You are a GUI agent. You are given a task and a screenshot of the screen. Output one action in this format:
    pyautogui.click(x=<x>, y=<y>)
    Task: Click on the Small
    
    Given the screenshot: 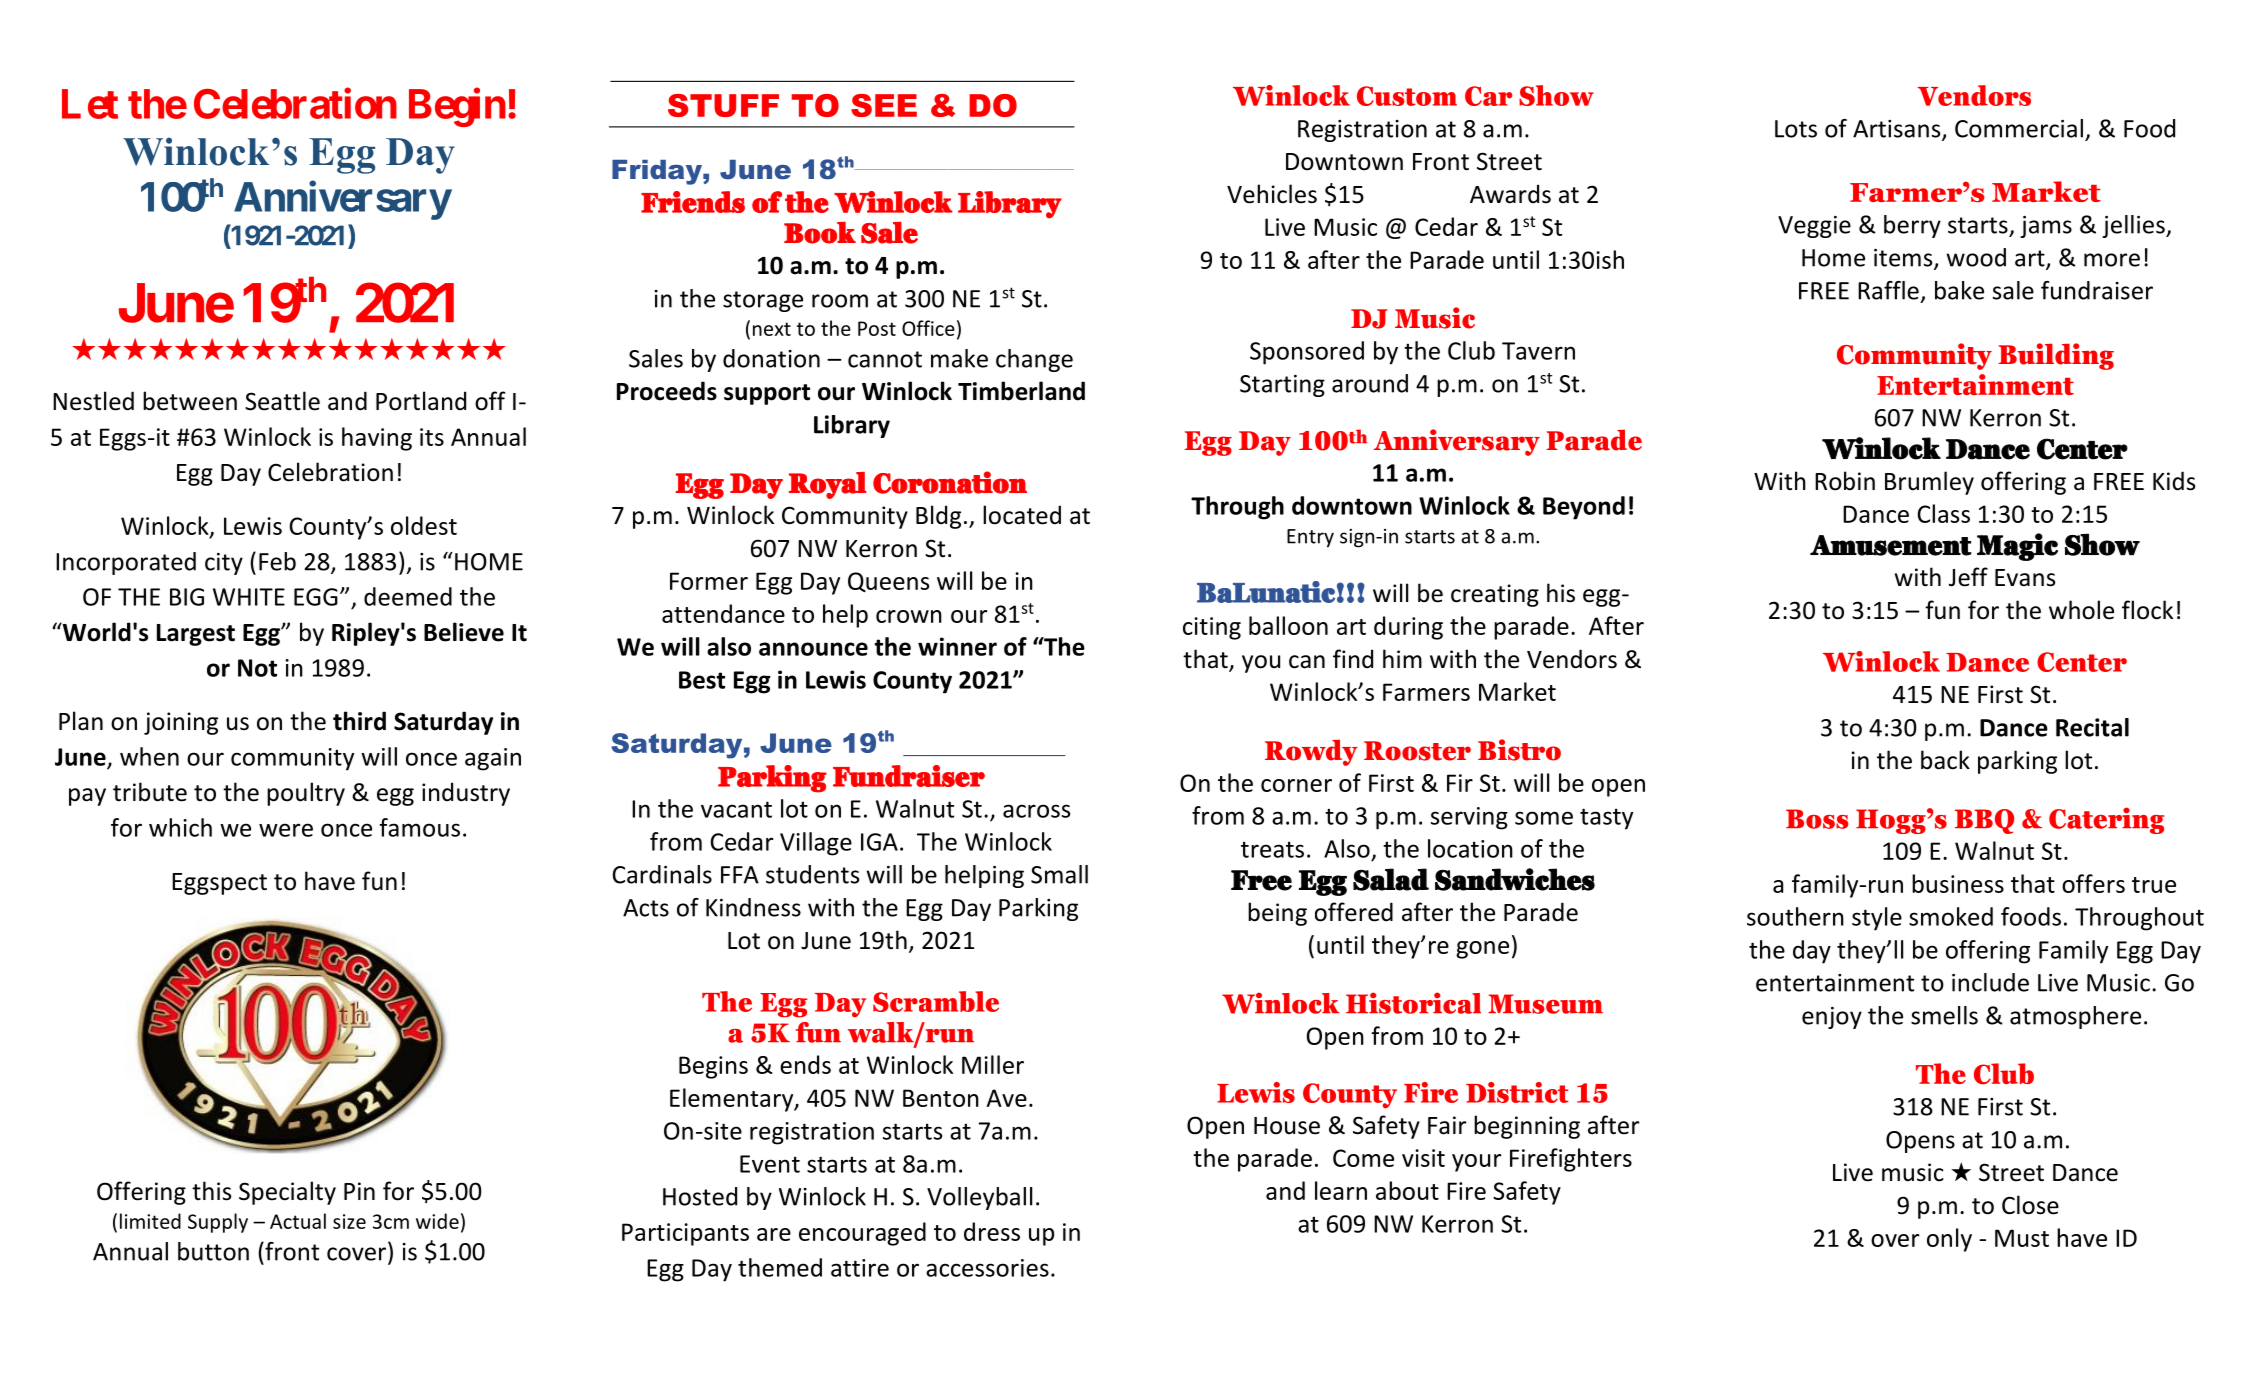 What is the action you would take?
    pyautogui.click(x=1059, y=874)
